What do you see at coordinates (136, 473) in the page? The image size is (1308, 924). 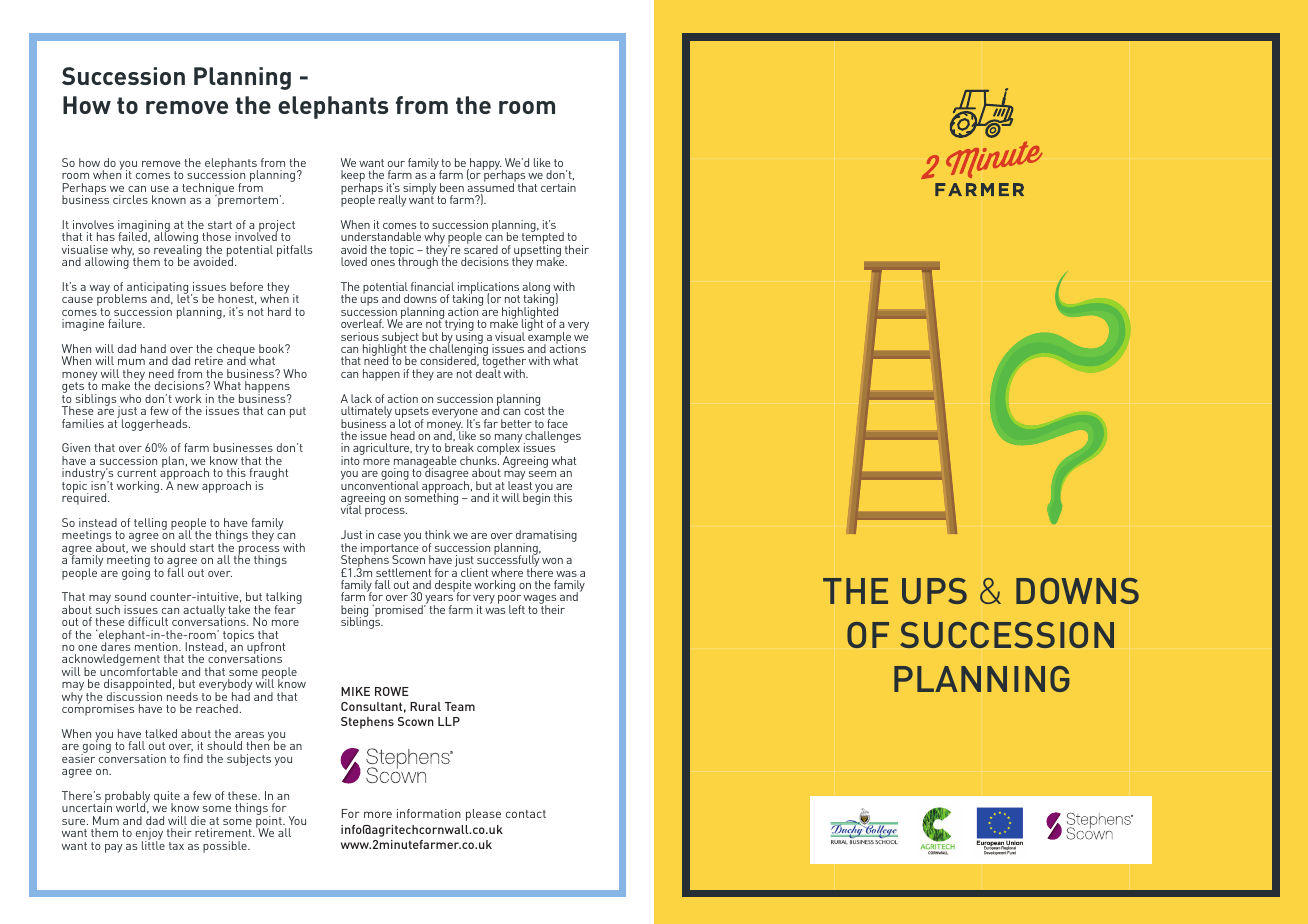 I see `current` at bounding box center [136, 473].
